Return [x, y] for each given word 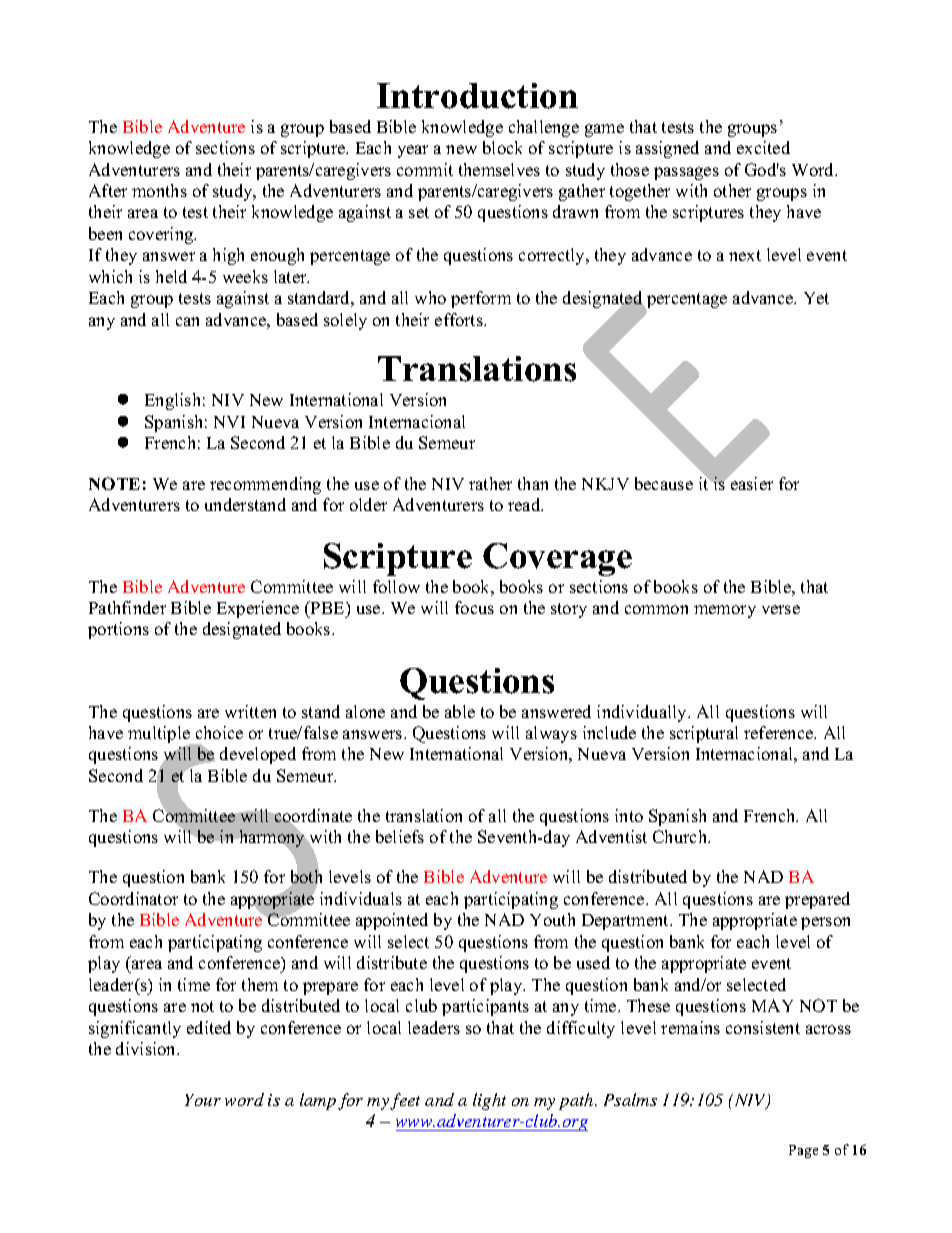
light [489, 1101]
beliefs [400, 836]
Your [203, 1100]
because [664, 483]
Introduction [477, 96]
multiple [160, 736]
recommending [265, 485]
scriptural [704, 734]
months [159, 190]
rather [490, 483]
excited [763, 147]
